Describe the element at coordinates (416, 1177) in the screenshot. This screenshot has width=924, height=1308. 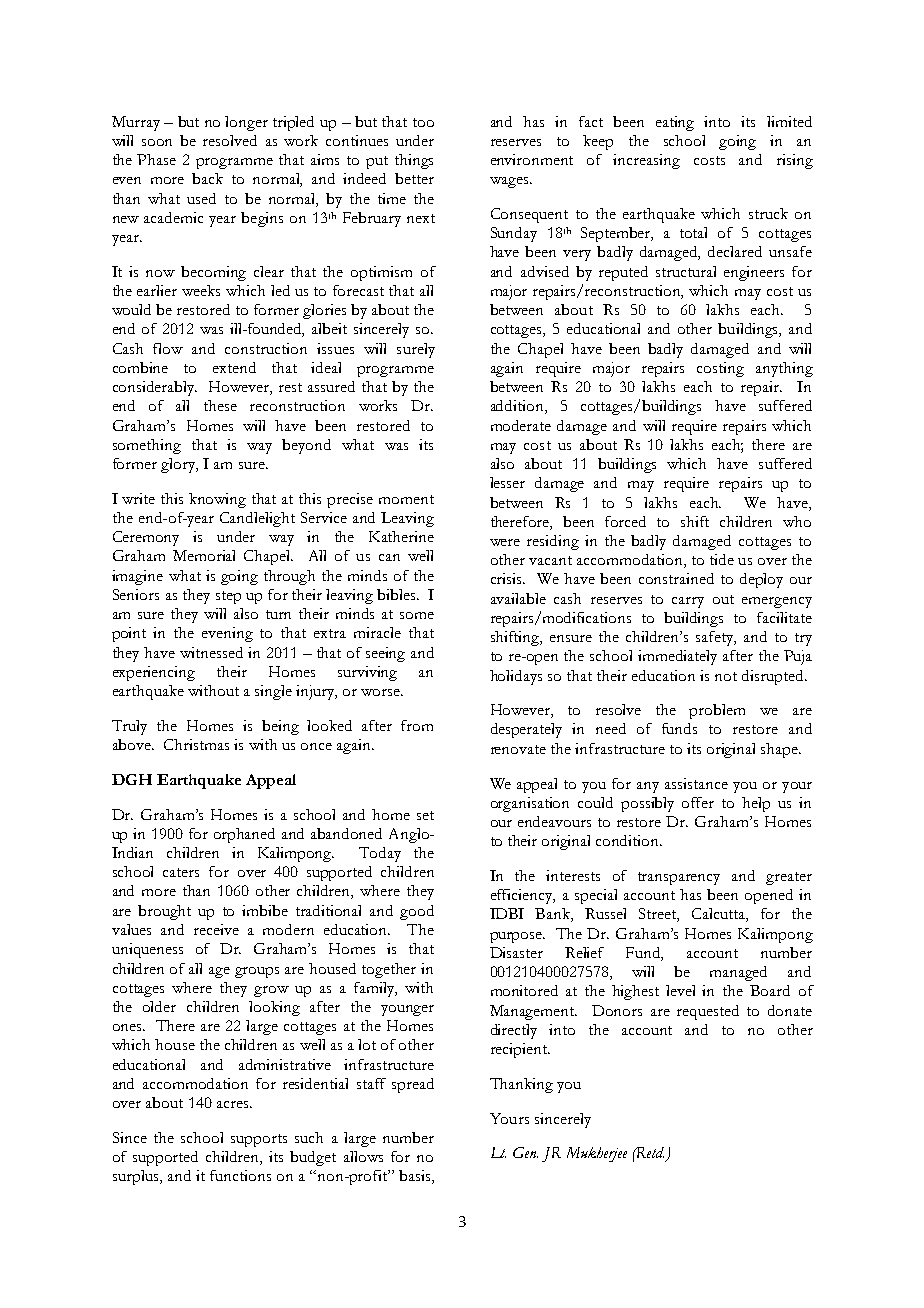
I see `basis` at that location.
